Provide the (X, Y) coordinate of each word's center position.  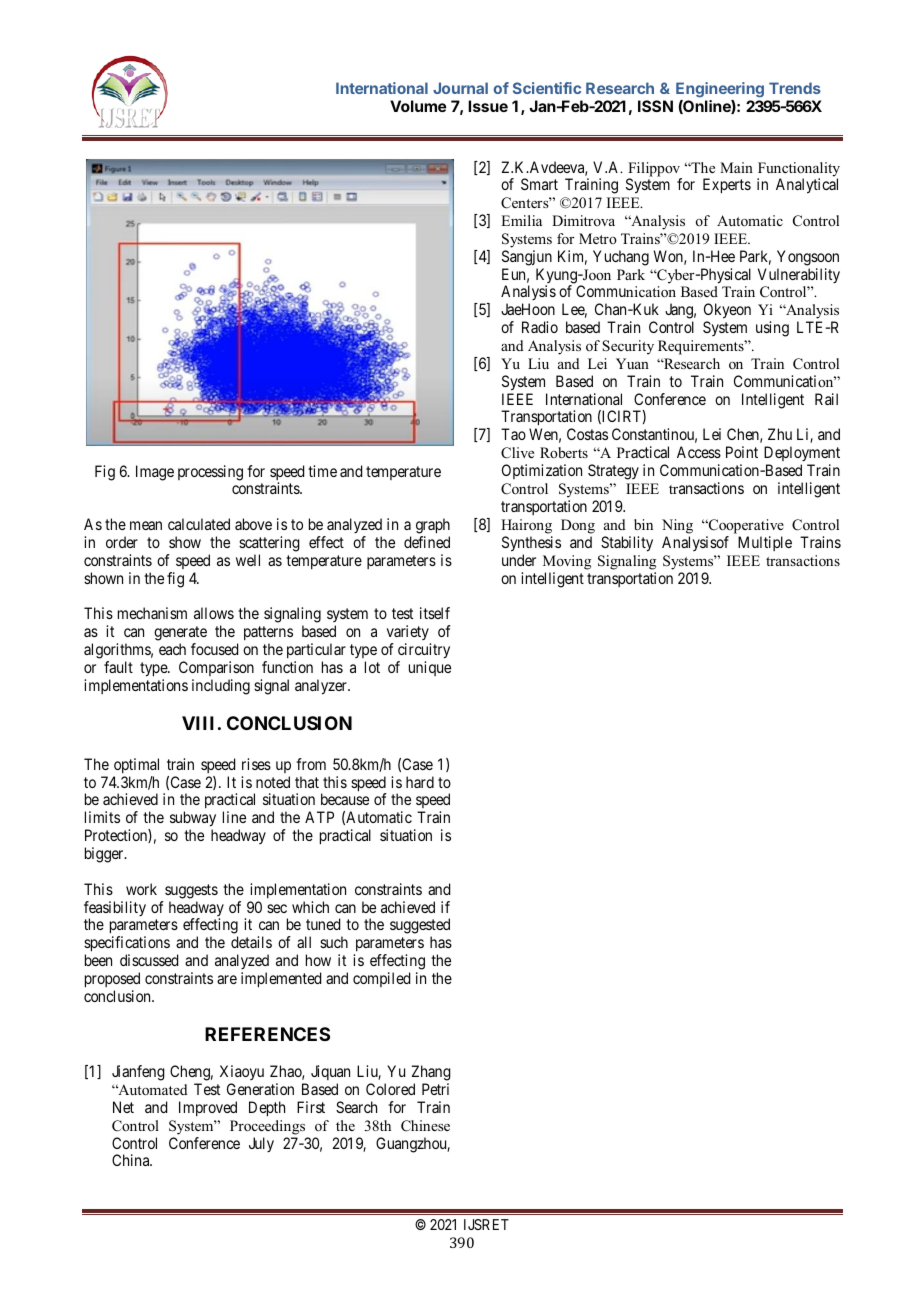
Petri (435, 1089)
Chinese (425, 1126)
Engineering (720, 90)
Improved (208, 1108)
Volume (418, 106)
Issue (488, 106)
